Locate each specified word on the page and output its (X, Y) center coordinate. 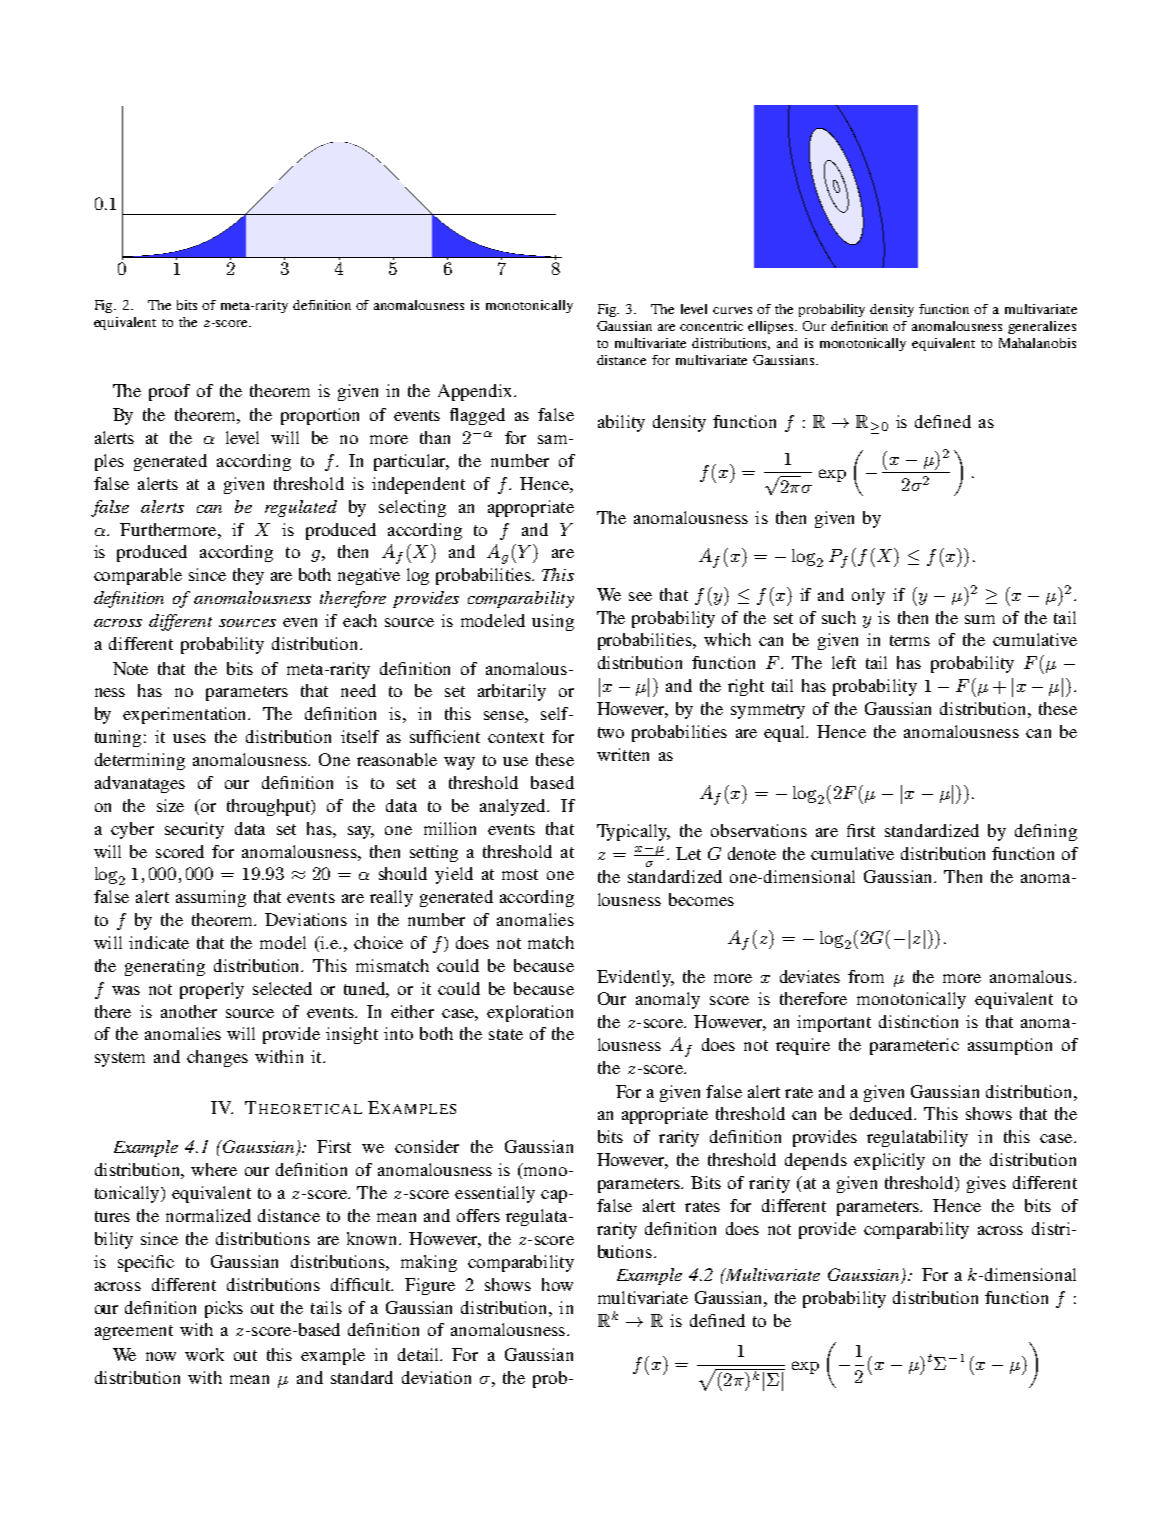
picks (224, 1309)
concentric (711, 326)
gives (986, 1184)
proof (169, 392)
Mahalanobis (1037, 343)
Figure (430, 1286)
